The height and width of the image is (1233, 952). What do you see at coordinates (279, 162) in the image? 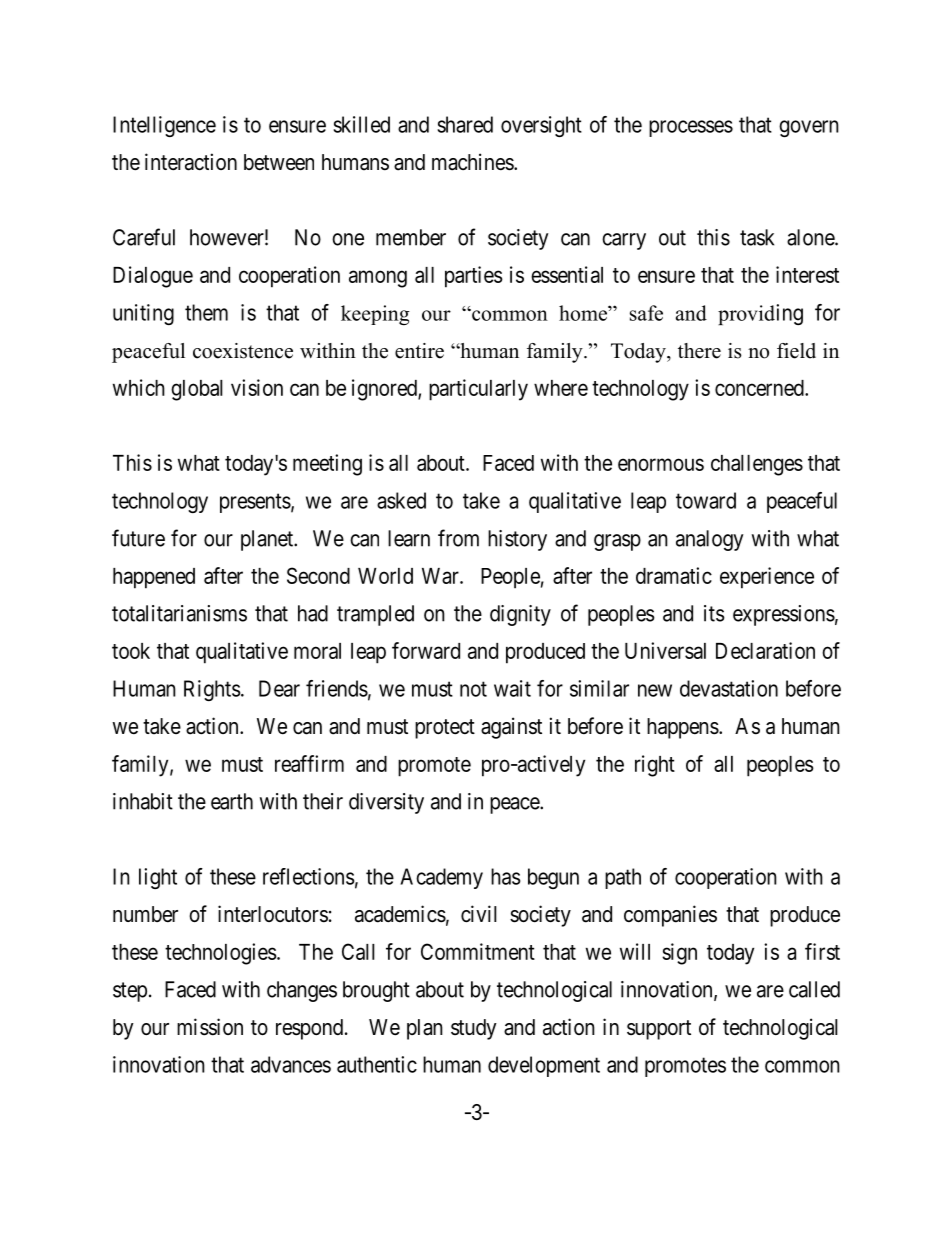
I see `between` at bounding box center [279, 162].
